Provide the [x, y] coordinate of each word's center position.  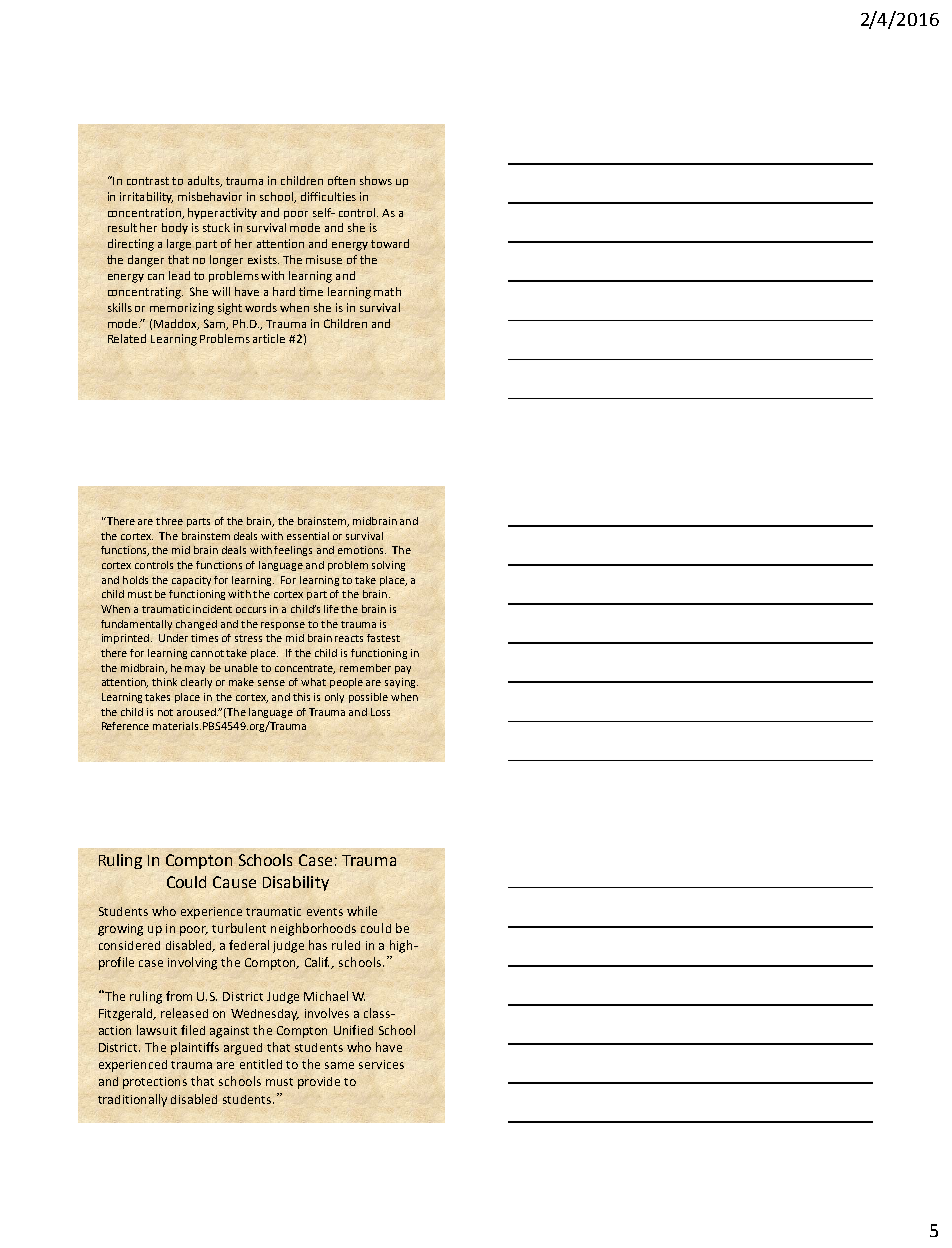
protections [155, 1083]
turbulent [239, 928]
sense [271, 683]
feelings [293, 551]
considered [129, 945]
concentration [145, 213]
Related [127, 338]
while [362, 911]
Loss [380, 712]
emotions [362, 550]
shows [376, 180]
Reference [125, 726]
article [269, 338]
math [387, 291]
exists [263, 259]
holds [135, 580]
